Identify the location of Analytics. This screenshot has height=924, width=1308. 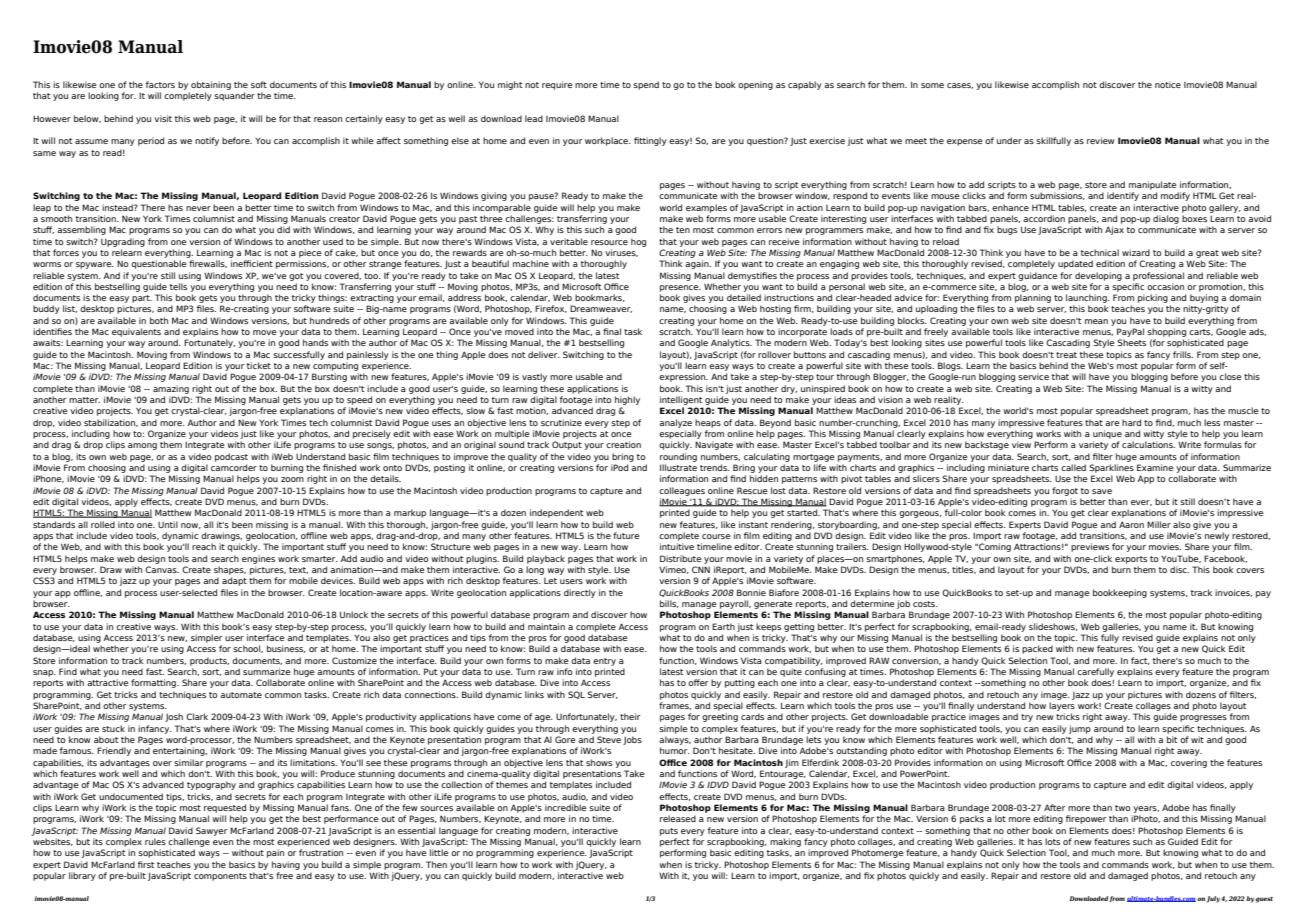
(731, 343).
